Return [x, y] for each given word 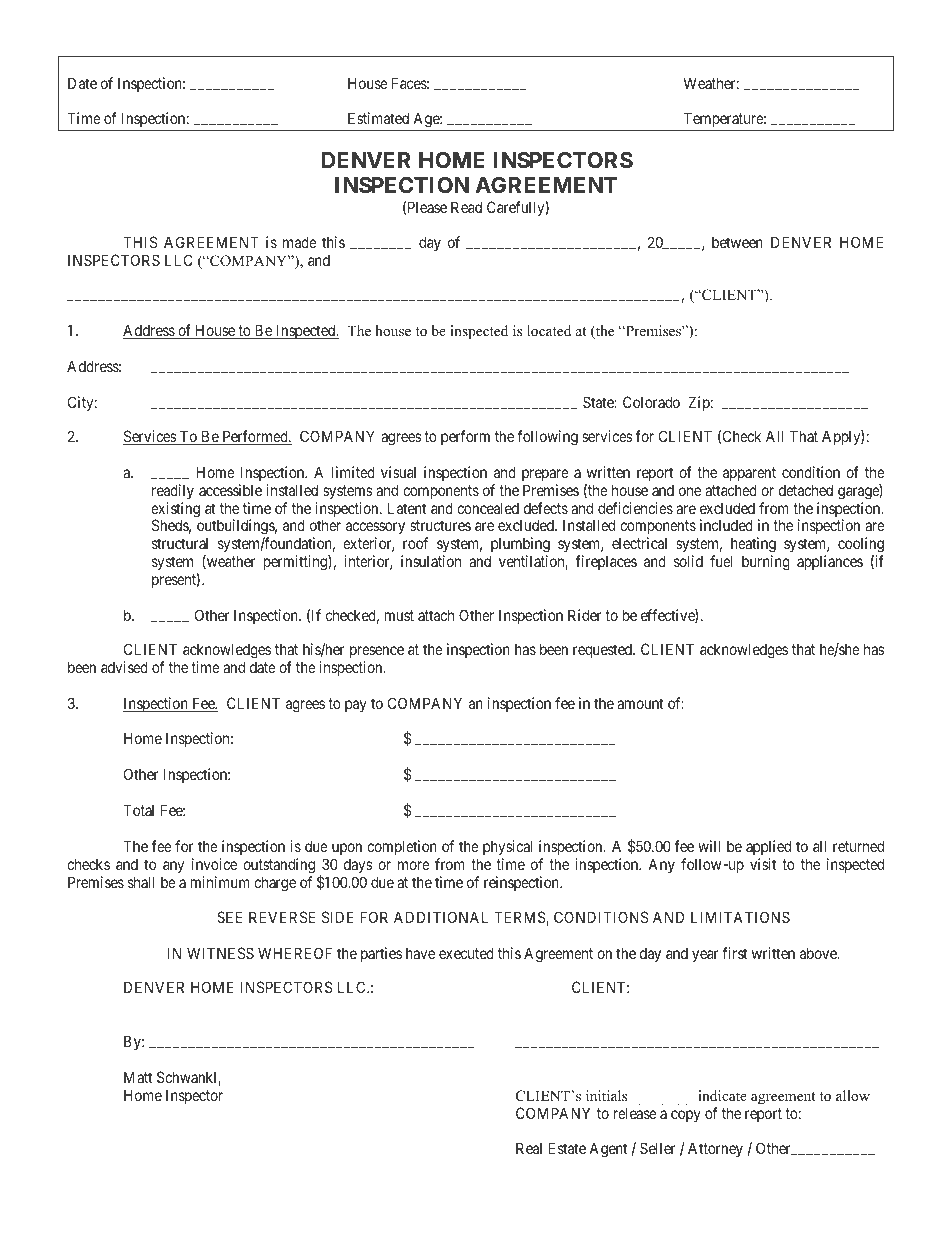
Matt [138, 1077]
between [737, 242]
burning [766, 563]
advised [124, 667]
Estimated [378, 118]
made [300, 242]
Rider [585, 615]
